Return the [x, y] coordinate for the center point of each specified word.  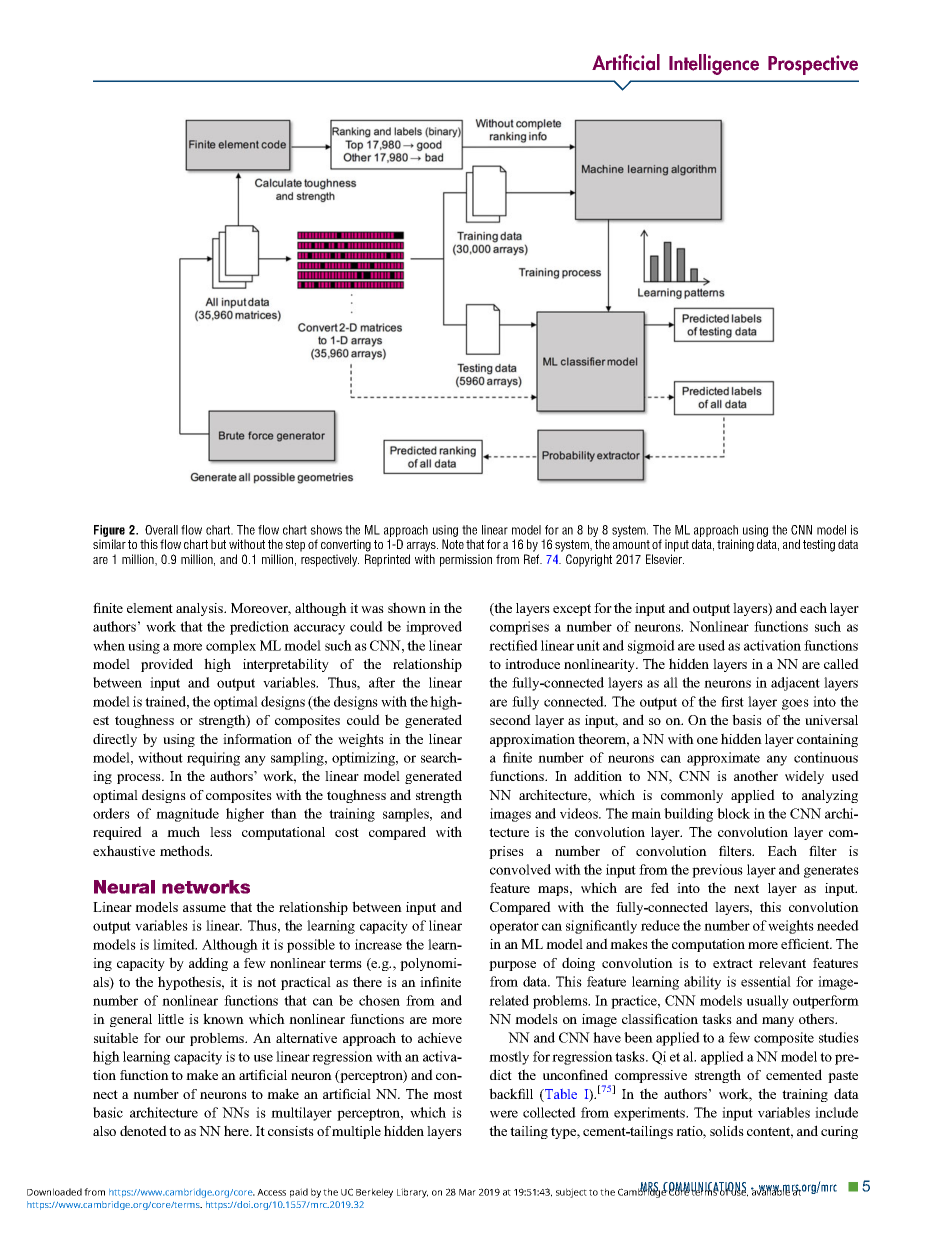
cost [347, 832]
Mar [467, 1192]
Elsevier [665, 559]
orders [111, 813]
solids [727, 1130]
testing [819, 545]
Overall [161, 530]
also [104, 1131]
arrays [422, 547]
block [733, 813]
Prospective [813, 65]
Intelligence [714, 64]
